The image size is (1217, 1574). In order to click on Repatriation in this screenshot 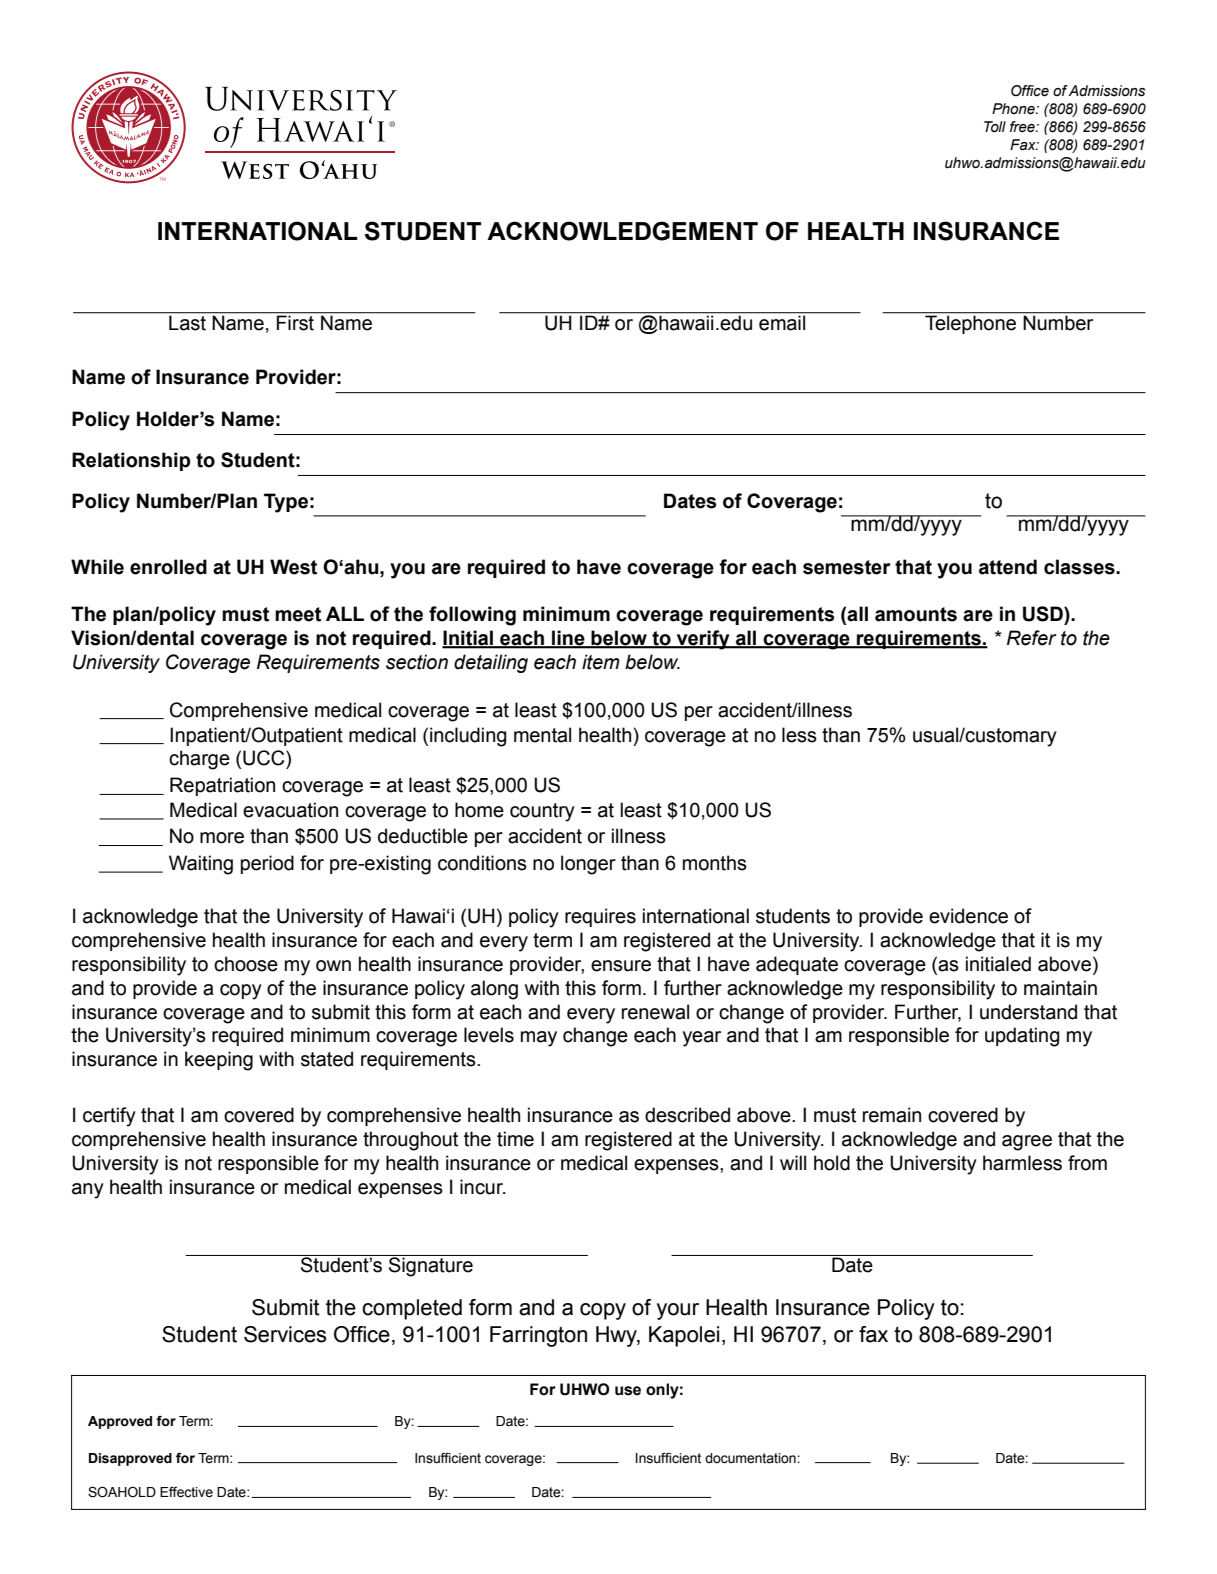, I will do `click(222, 786)`.
